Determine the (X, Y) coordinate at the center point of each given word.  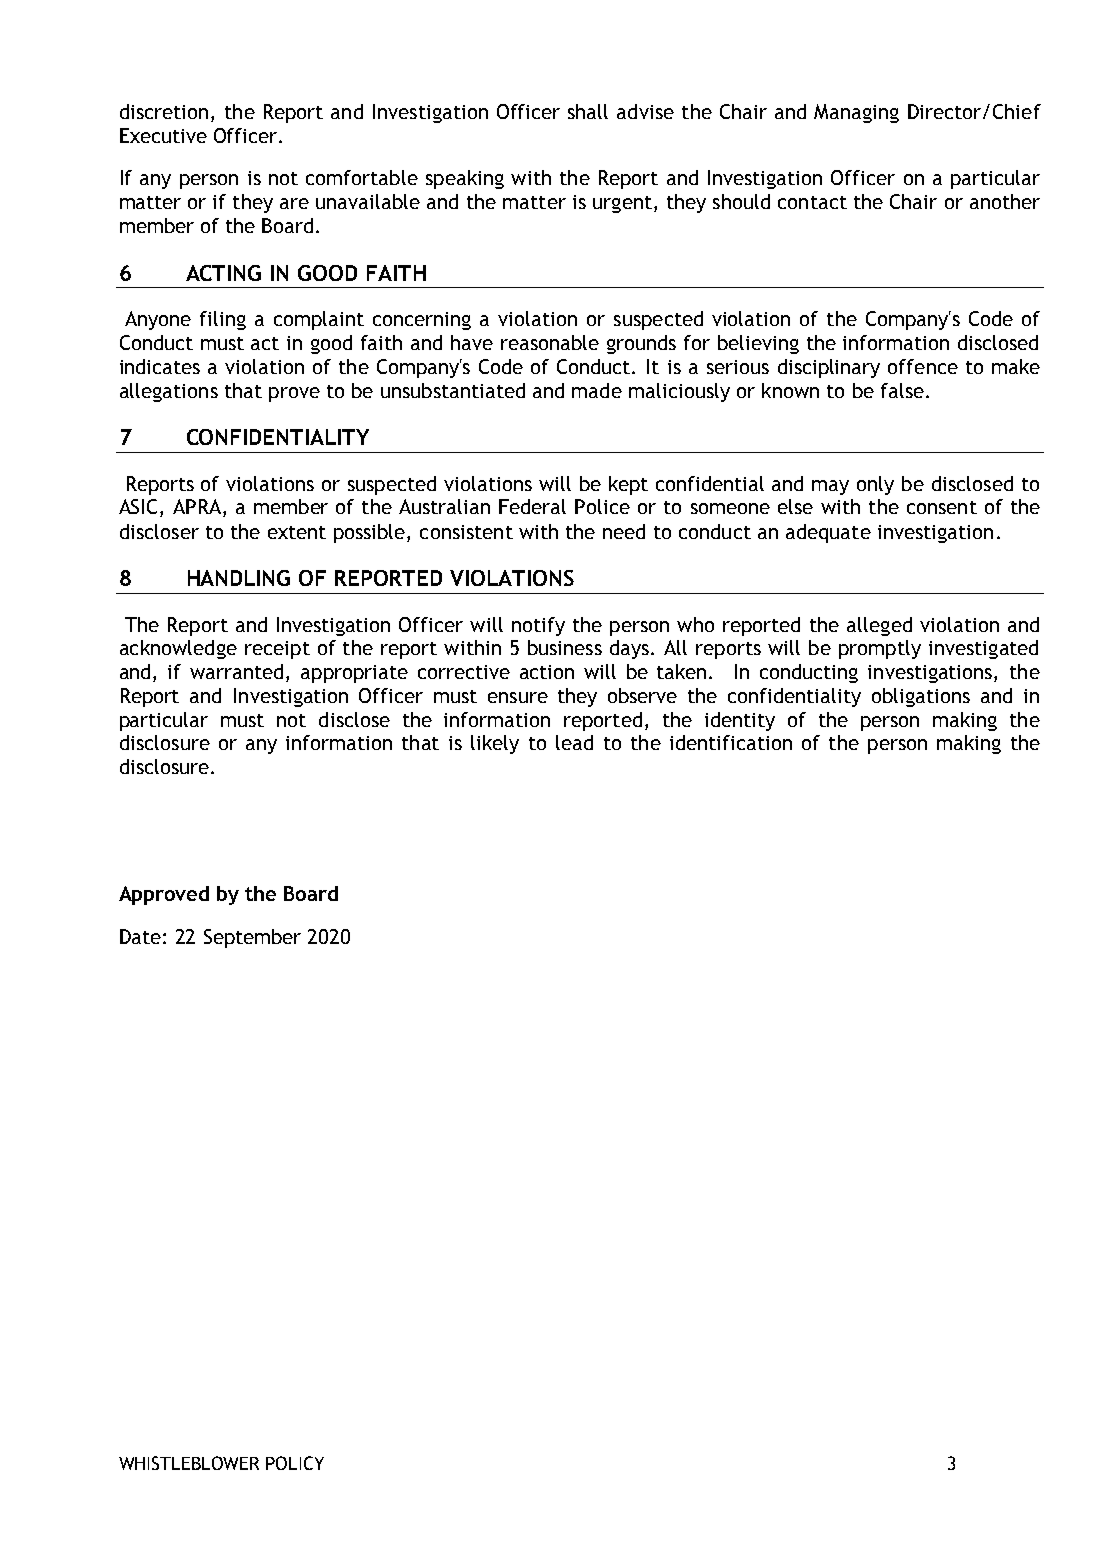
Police (602, 506)
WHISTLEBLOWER (189, 1463)
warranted (236, 671)
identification (731, 742)
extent (297, 532)
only (875, 485)
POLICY (295, 1463)
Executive (163, 135)
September (252, 938)
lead (574, 742)
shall (588, 111)
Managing (856, 113)
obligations (921, 697)
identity (740, 721)
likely (495, 744)
